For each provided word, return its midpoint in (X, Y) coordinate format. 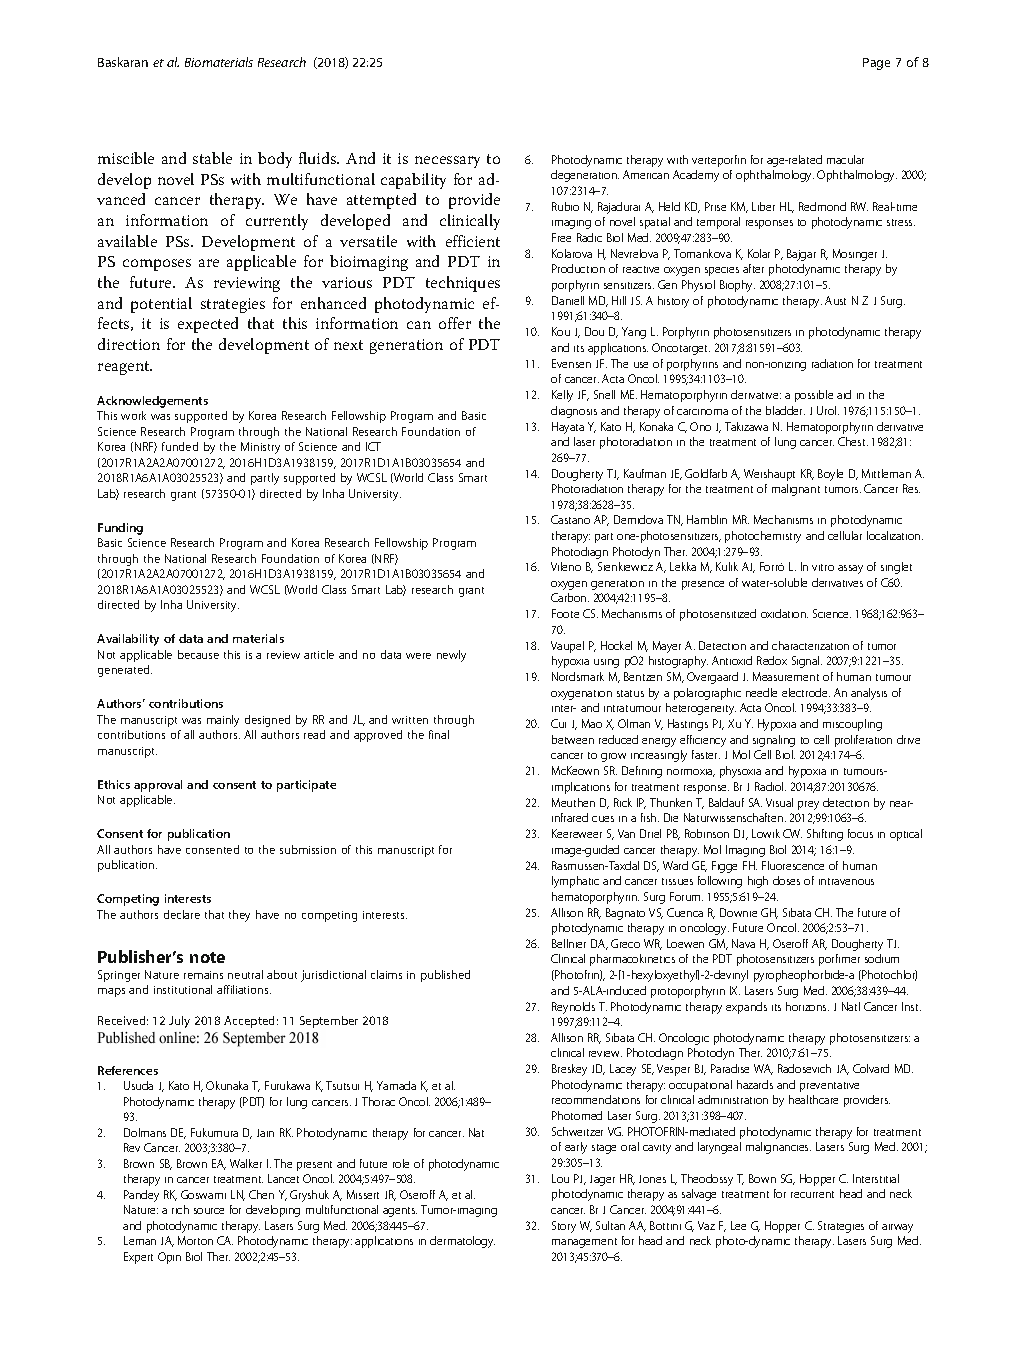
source (209, 1211)
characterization (810, 645)
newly (451, 656)
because (198, 654)
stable (212, 158)
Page (876, 64)
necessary (447, 162)
